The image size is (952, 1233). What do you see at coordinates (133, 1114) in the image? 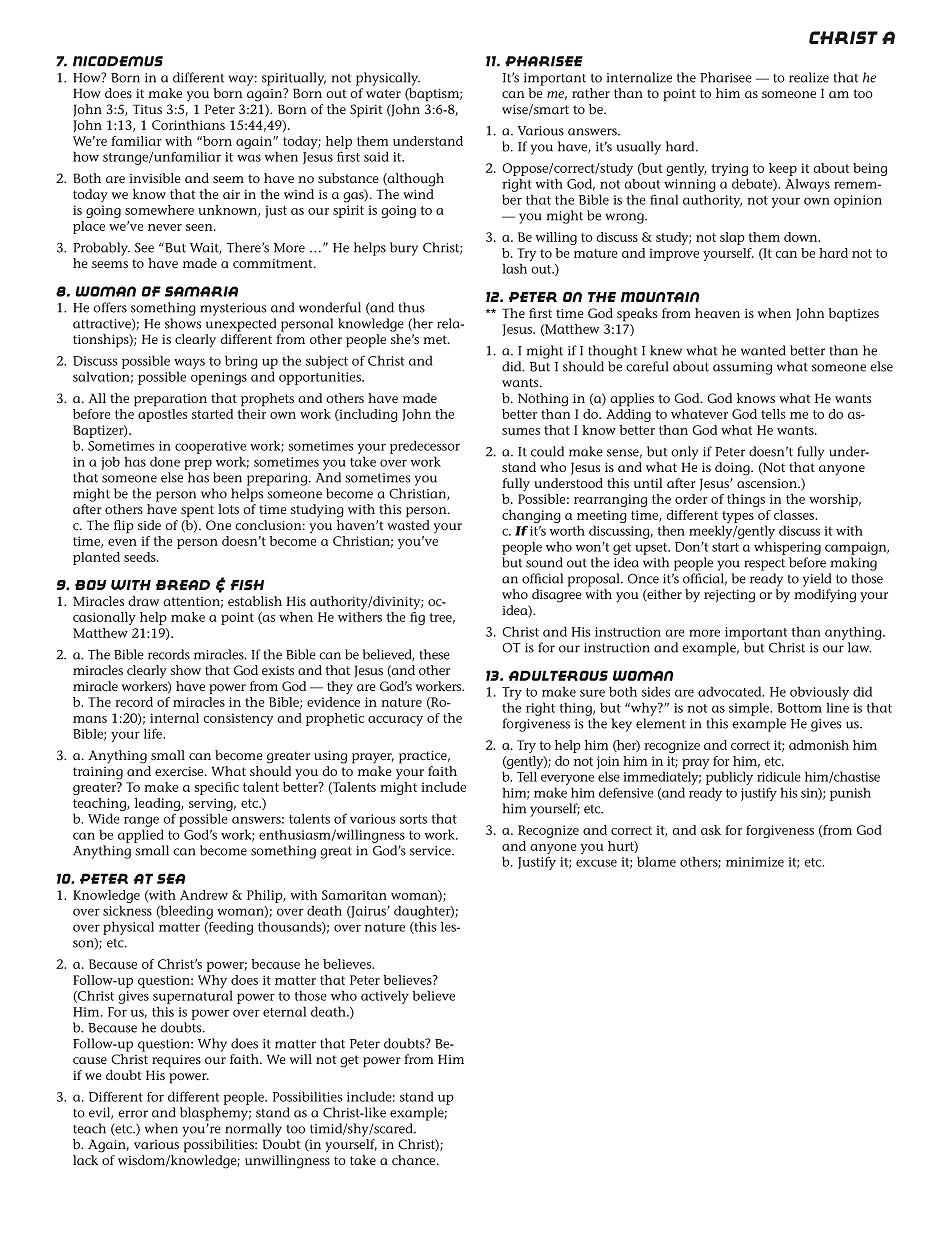
I see `error` at bounding box center [133, 1114].
